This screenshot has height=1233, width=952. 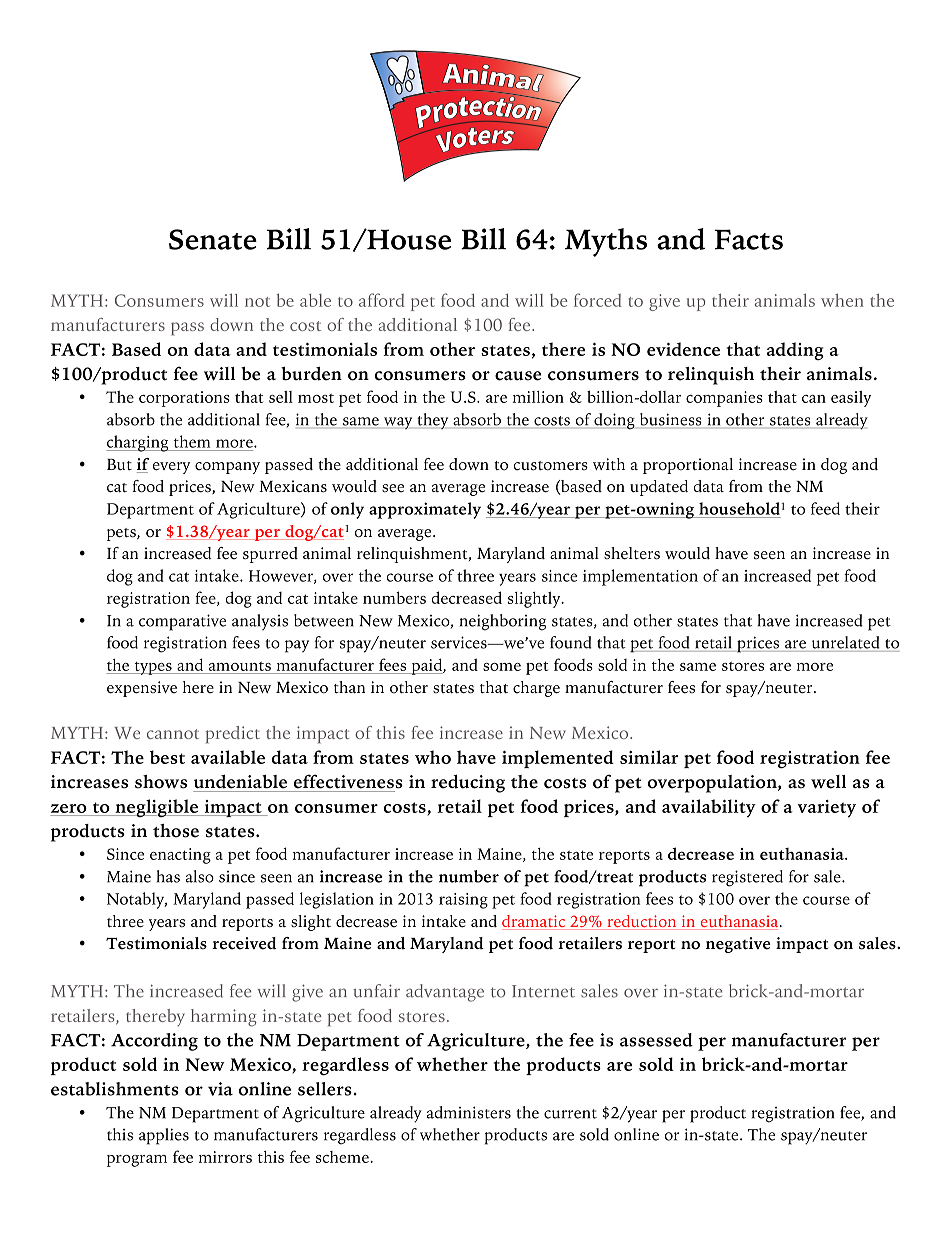 What do you see at coordinates (164, 1136) in the screenshot?
I see `applies` at bounding box center [164, 1136].
